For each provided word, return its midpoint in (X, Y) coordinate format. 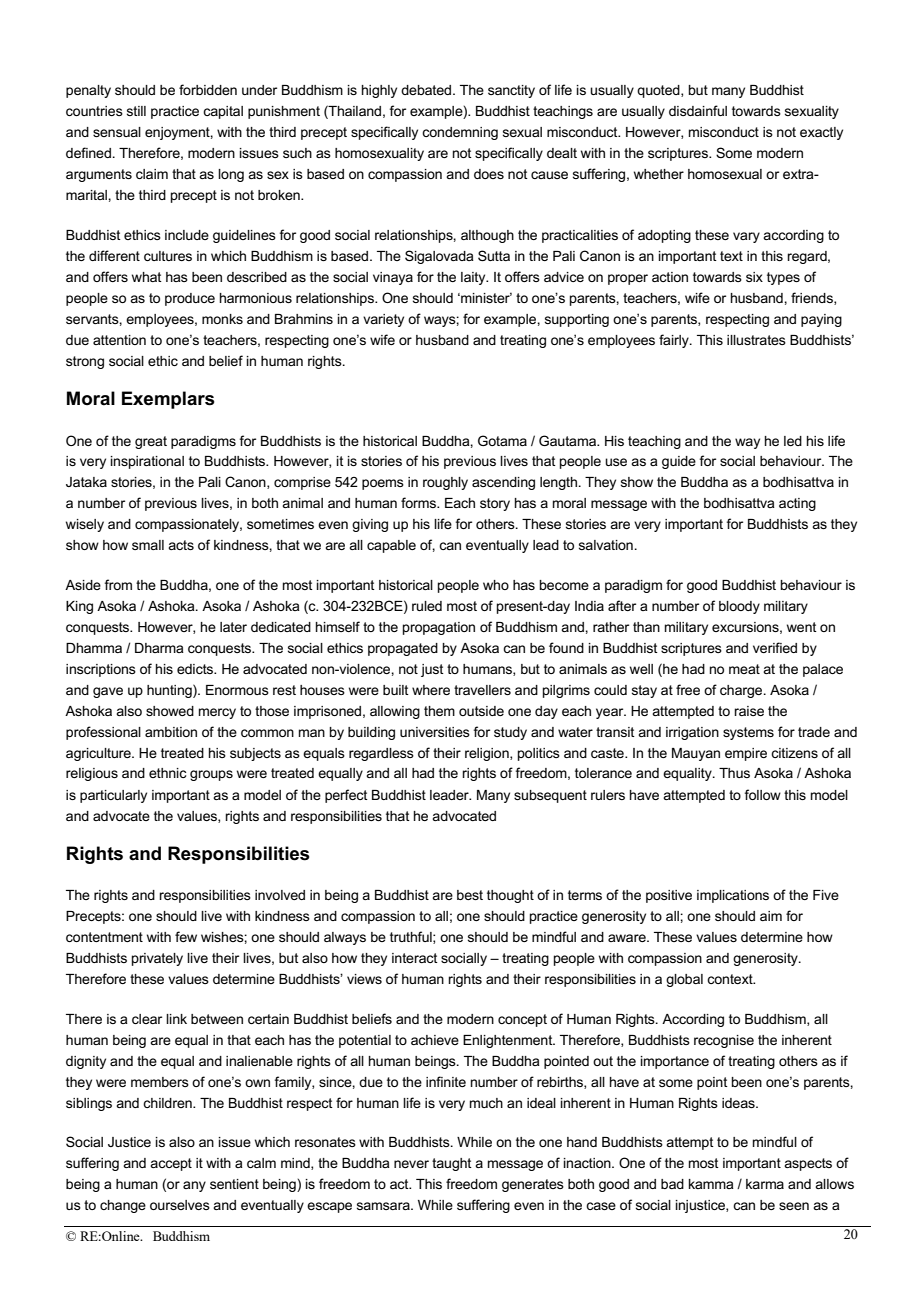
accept (171, 1164)
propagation (439, 628)
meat (744, 669)
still (136, 111)
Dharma (159, 648)
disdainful (698, 110)
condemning (460, 133)
